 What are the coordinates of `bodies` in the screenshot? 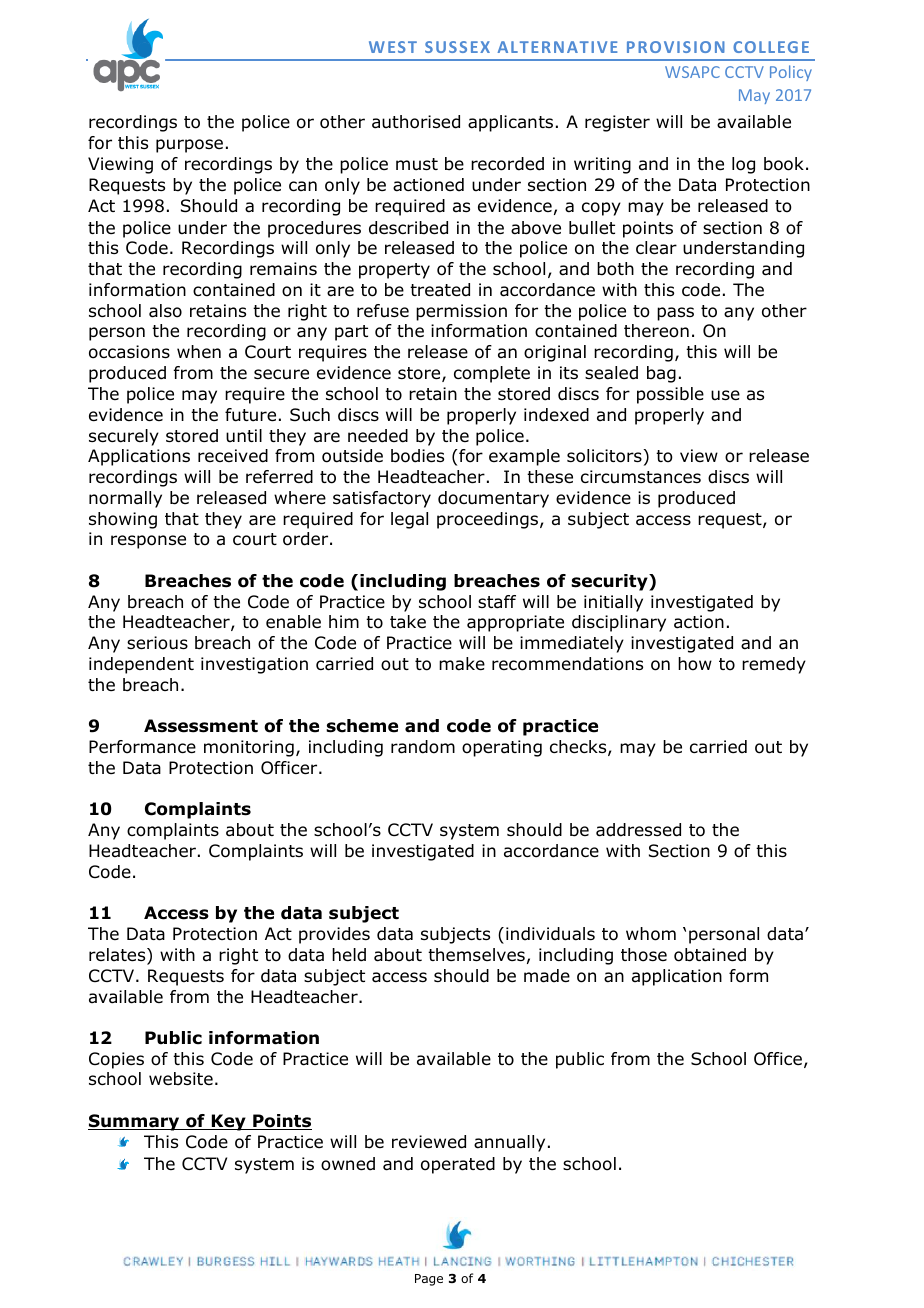 It's located at (417, 456).
